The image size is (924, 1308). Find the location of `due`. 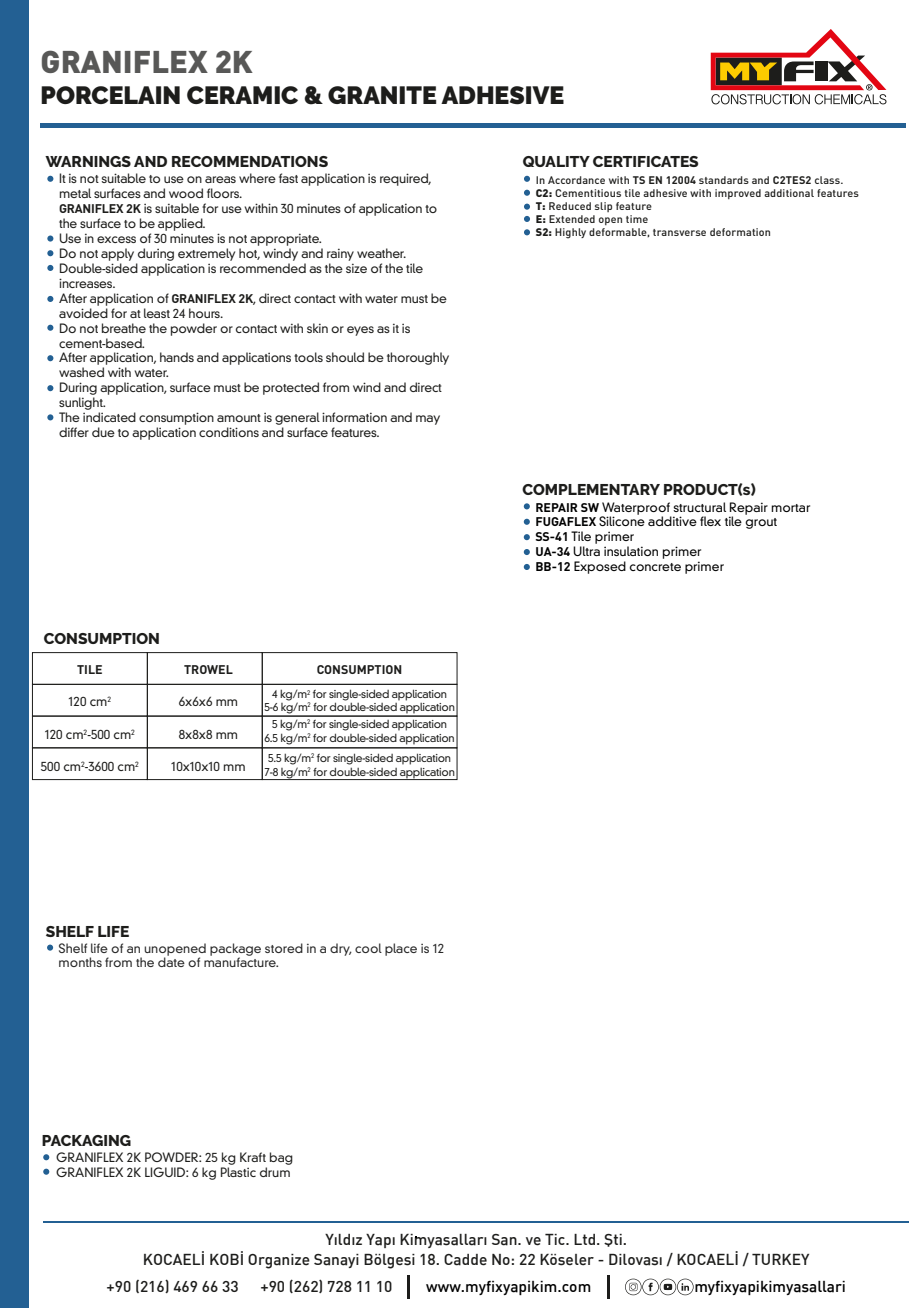

due is located at coordinates (103, 432).
